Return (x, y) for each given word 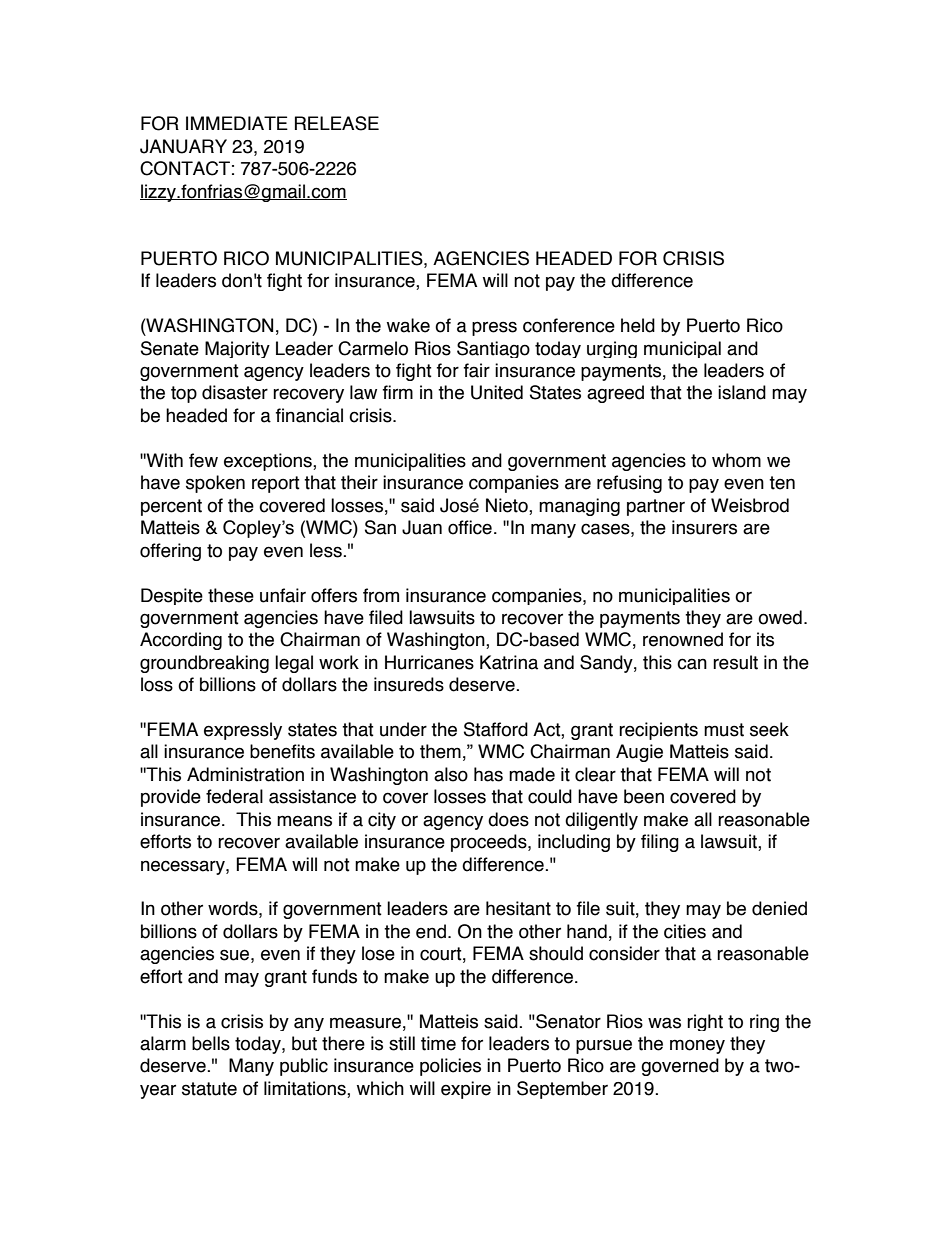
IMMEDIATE (237, 123)
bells (211, 1043)
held (638, 325)
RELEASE (337, 123)
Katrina (509, 662)
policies (450, 1067)
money (697, 1046)
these (231, 595)
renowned (683, 639)
